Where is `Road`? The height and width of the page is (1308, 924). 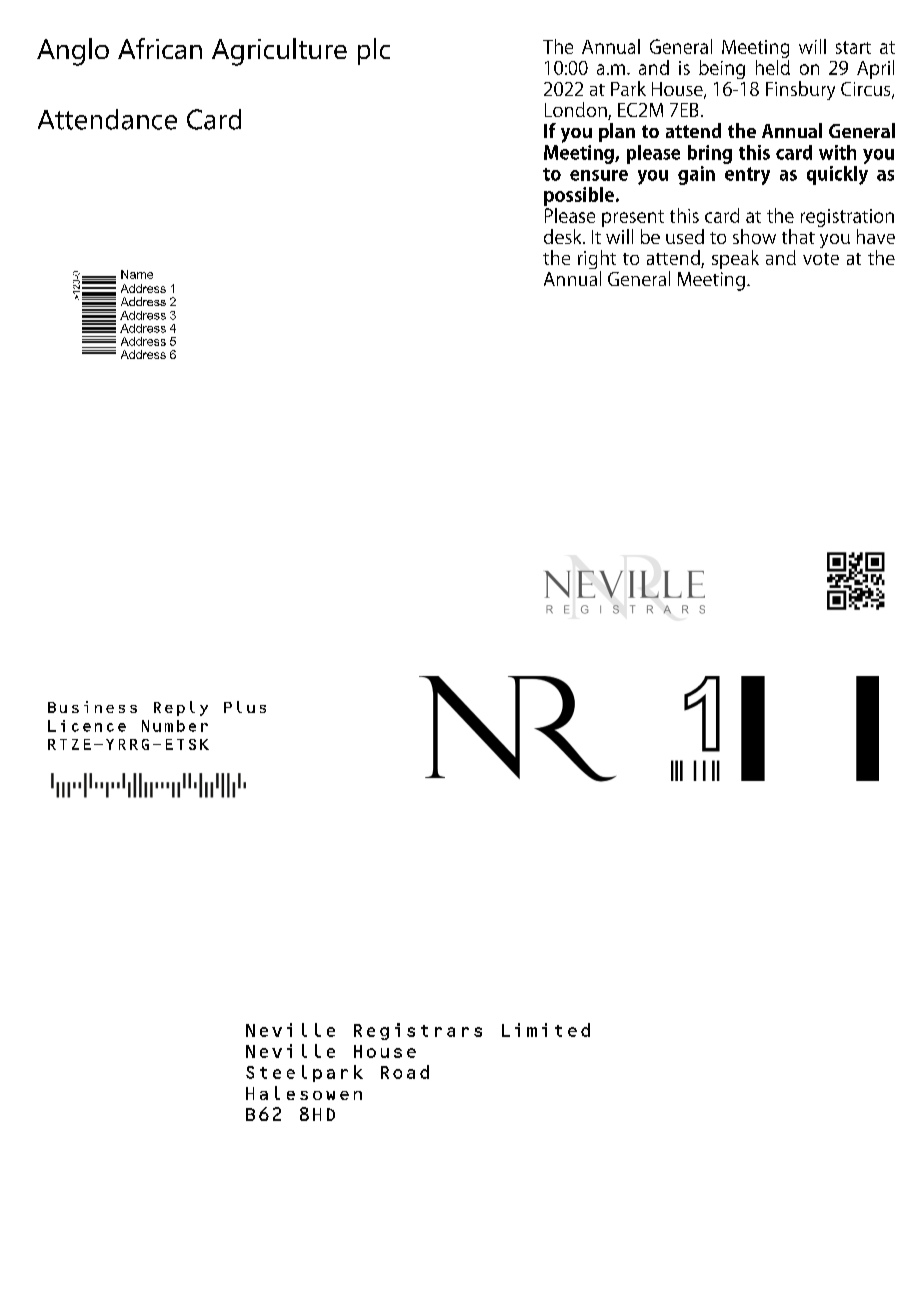
Road is located at coordinates (405, 1072).
